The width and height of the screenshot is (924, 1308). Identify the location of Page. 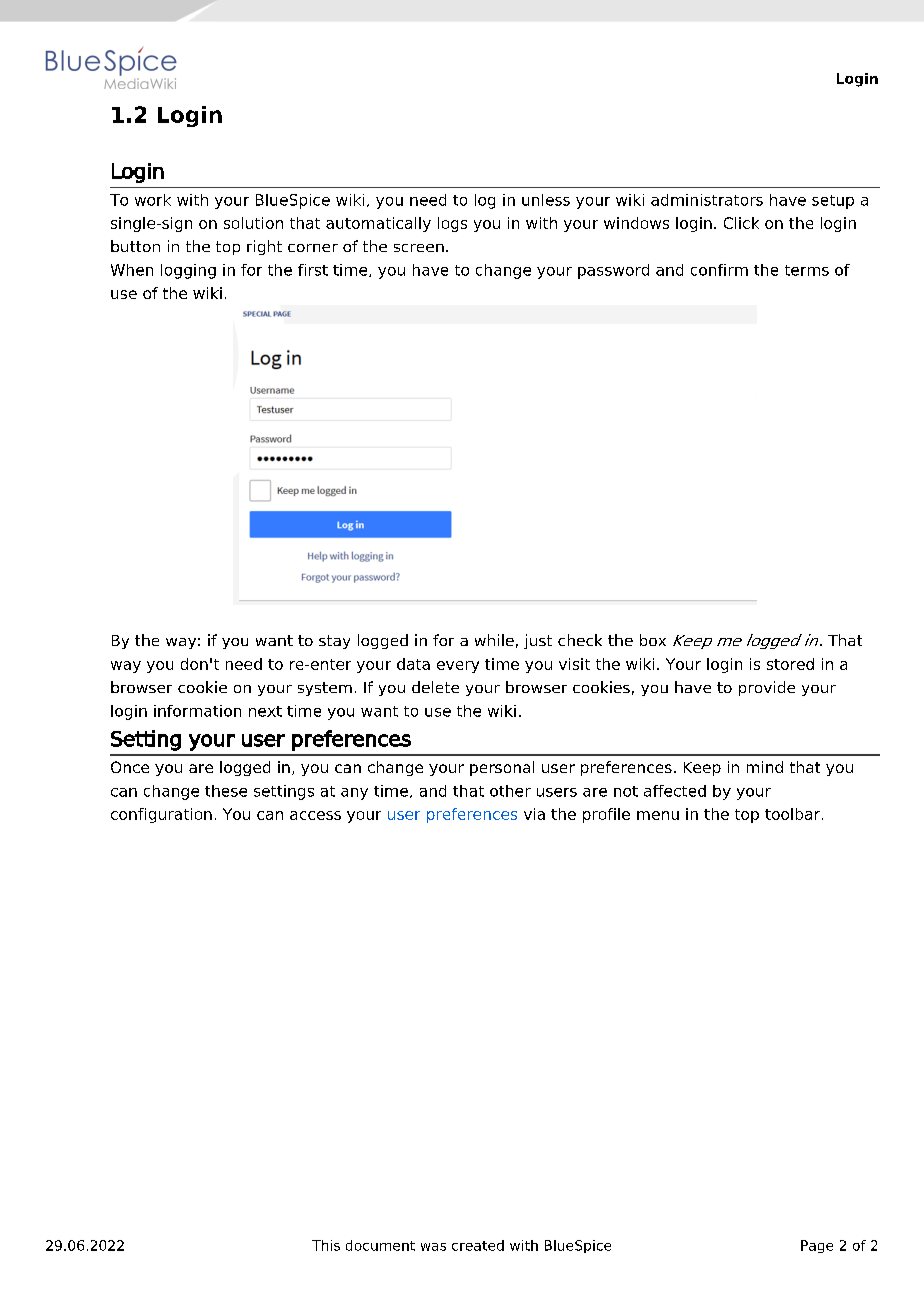
(817, 1246).
